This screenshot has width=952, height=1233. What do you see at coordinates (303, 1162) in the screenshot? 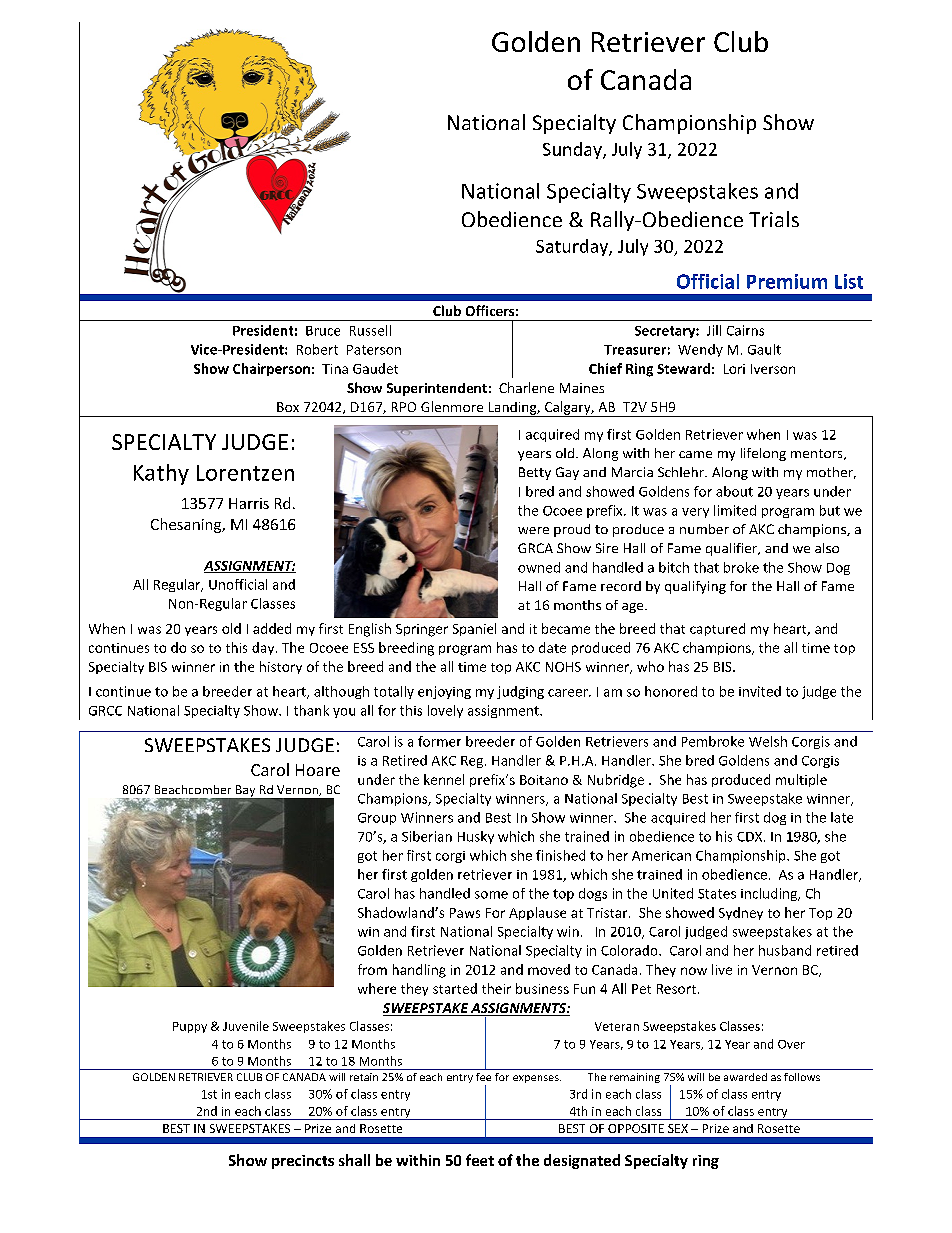
I see `precincts` at bounding box center [303, 1162].
